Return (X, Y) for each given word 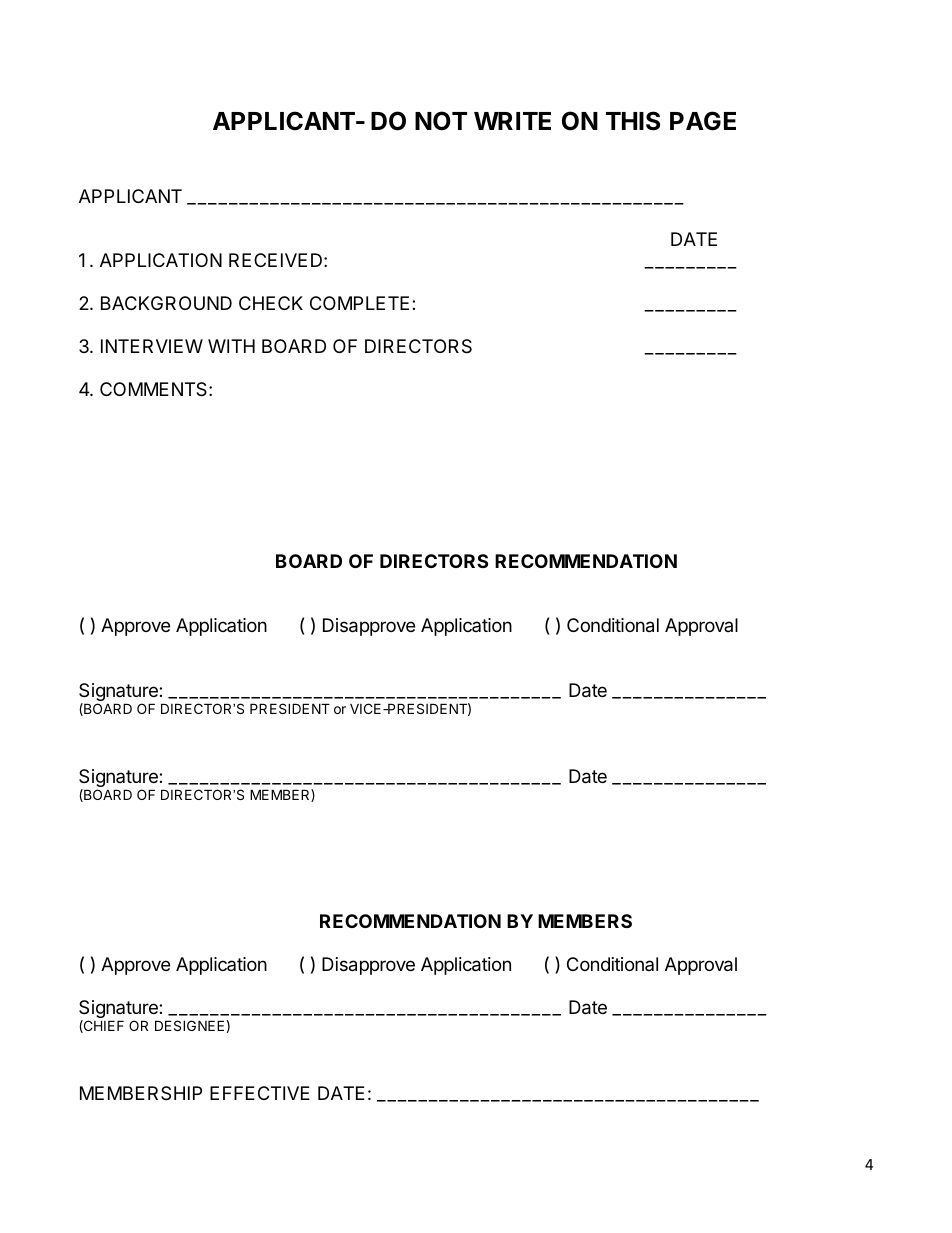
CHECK (271, 303)
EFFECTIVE (260, 1093)
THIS (633, 121)
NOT (441, 121)
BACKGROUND (166, 303)
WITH (231, 346)
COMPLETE (359, 303)
